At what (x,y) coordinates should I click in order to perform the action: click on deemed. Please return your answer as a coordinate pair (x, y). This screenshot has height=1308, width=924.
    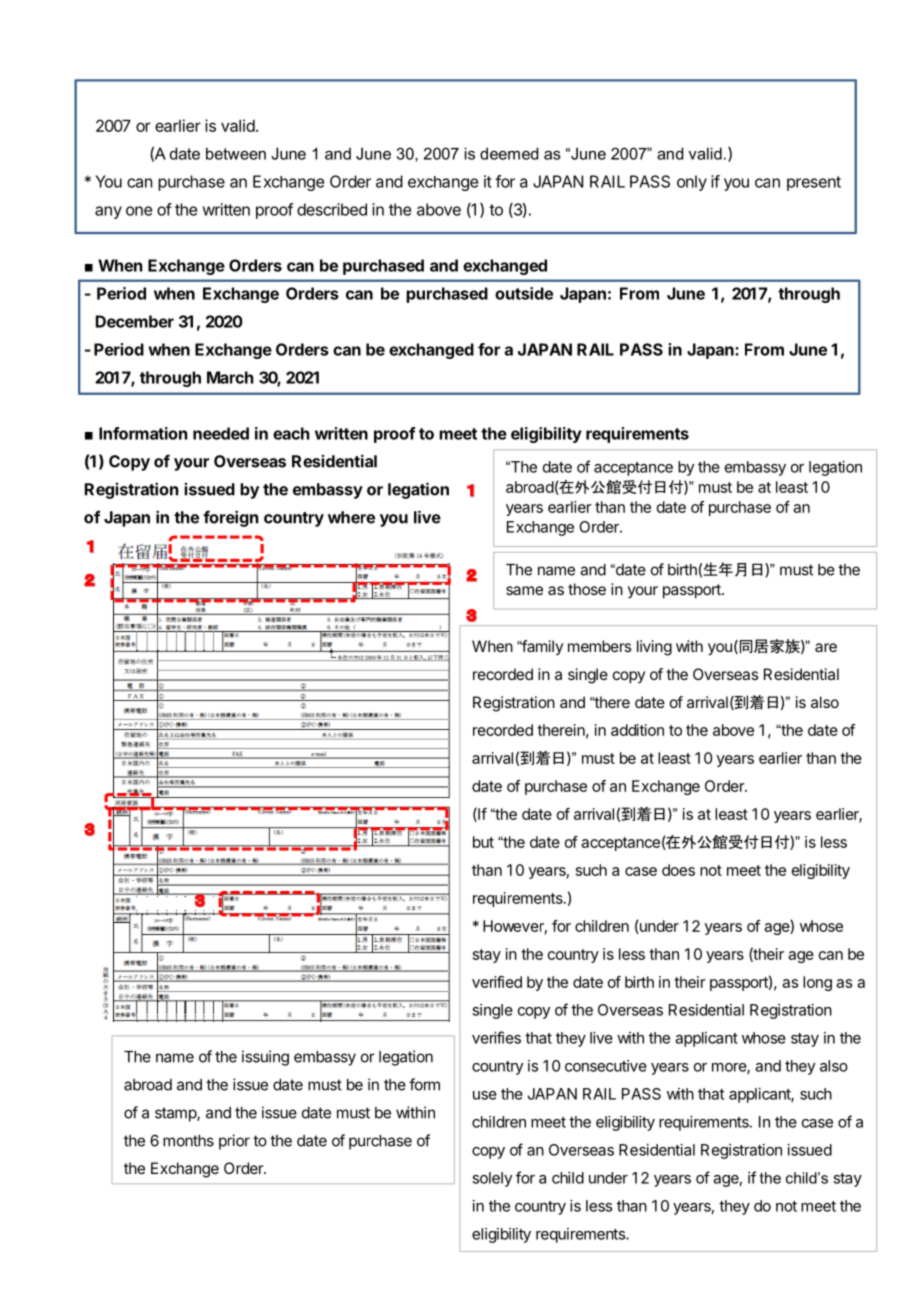
    Looking at the image, I should click on (509, 153).
